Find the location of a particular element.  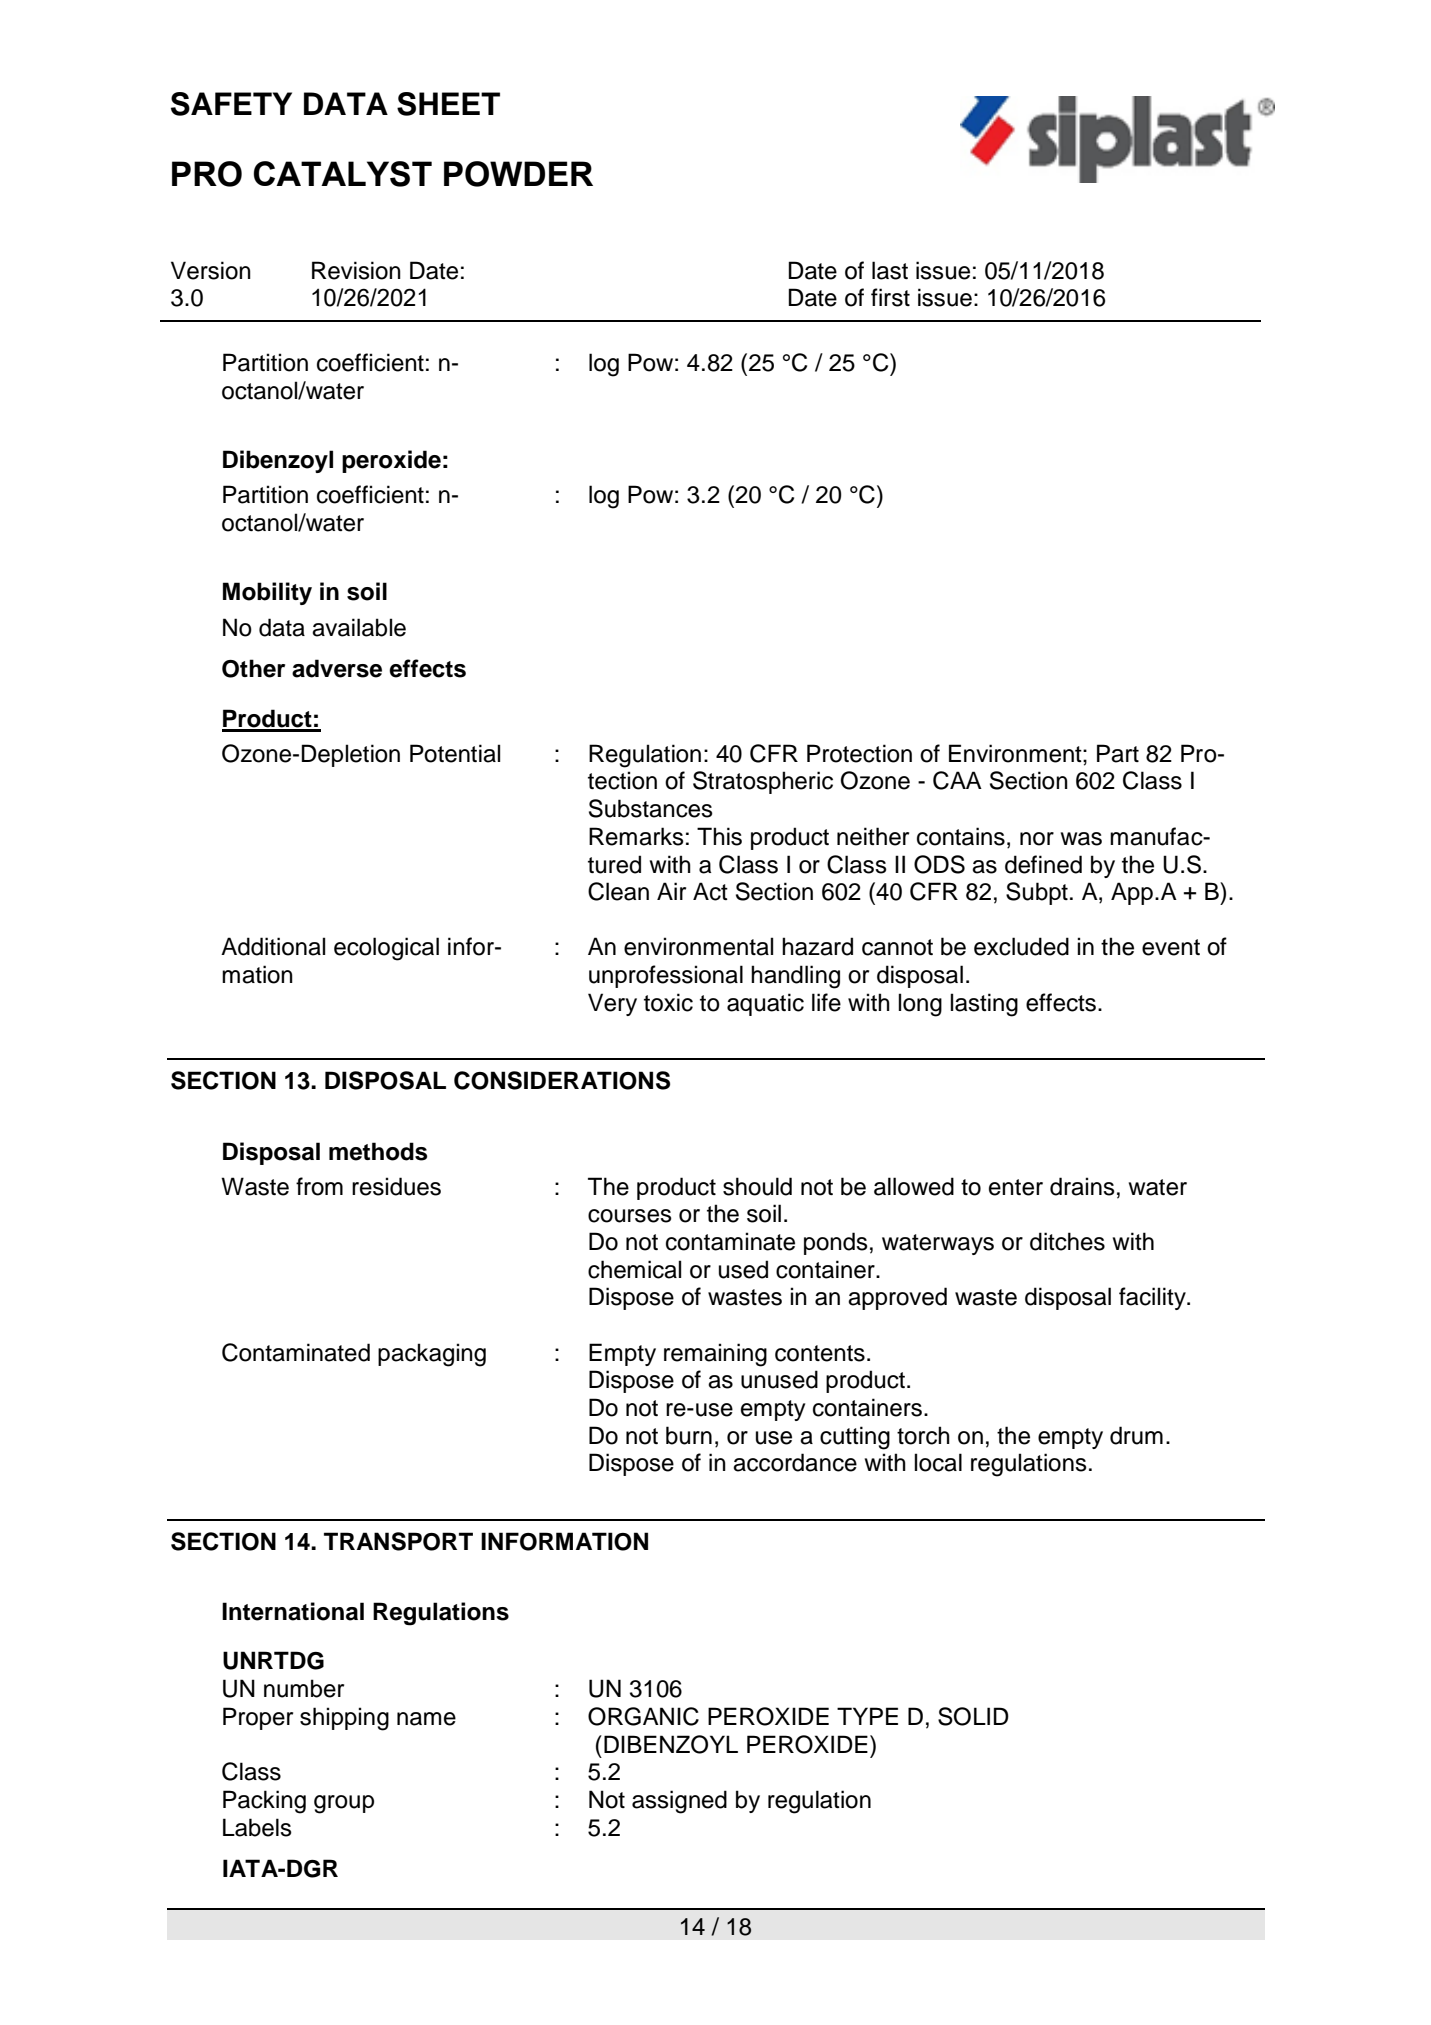

POWDER is located at coordinates (518, 174).
